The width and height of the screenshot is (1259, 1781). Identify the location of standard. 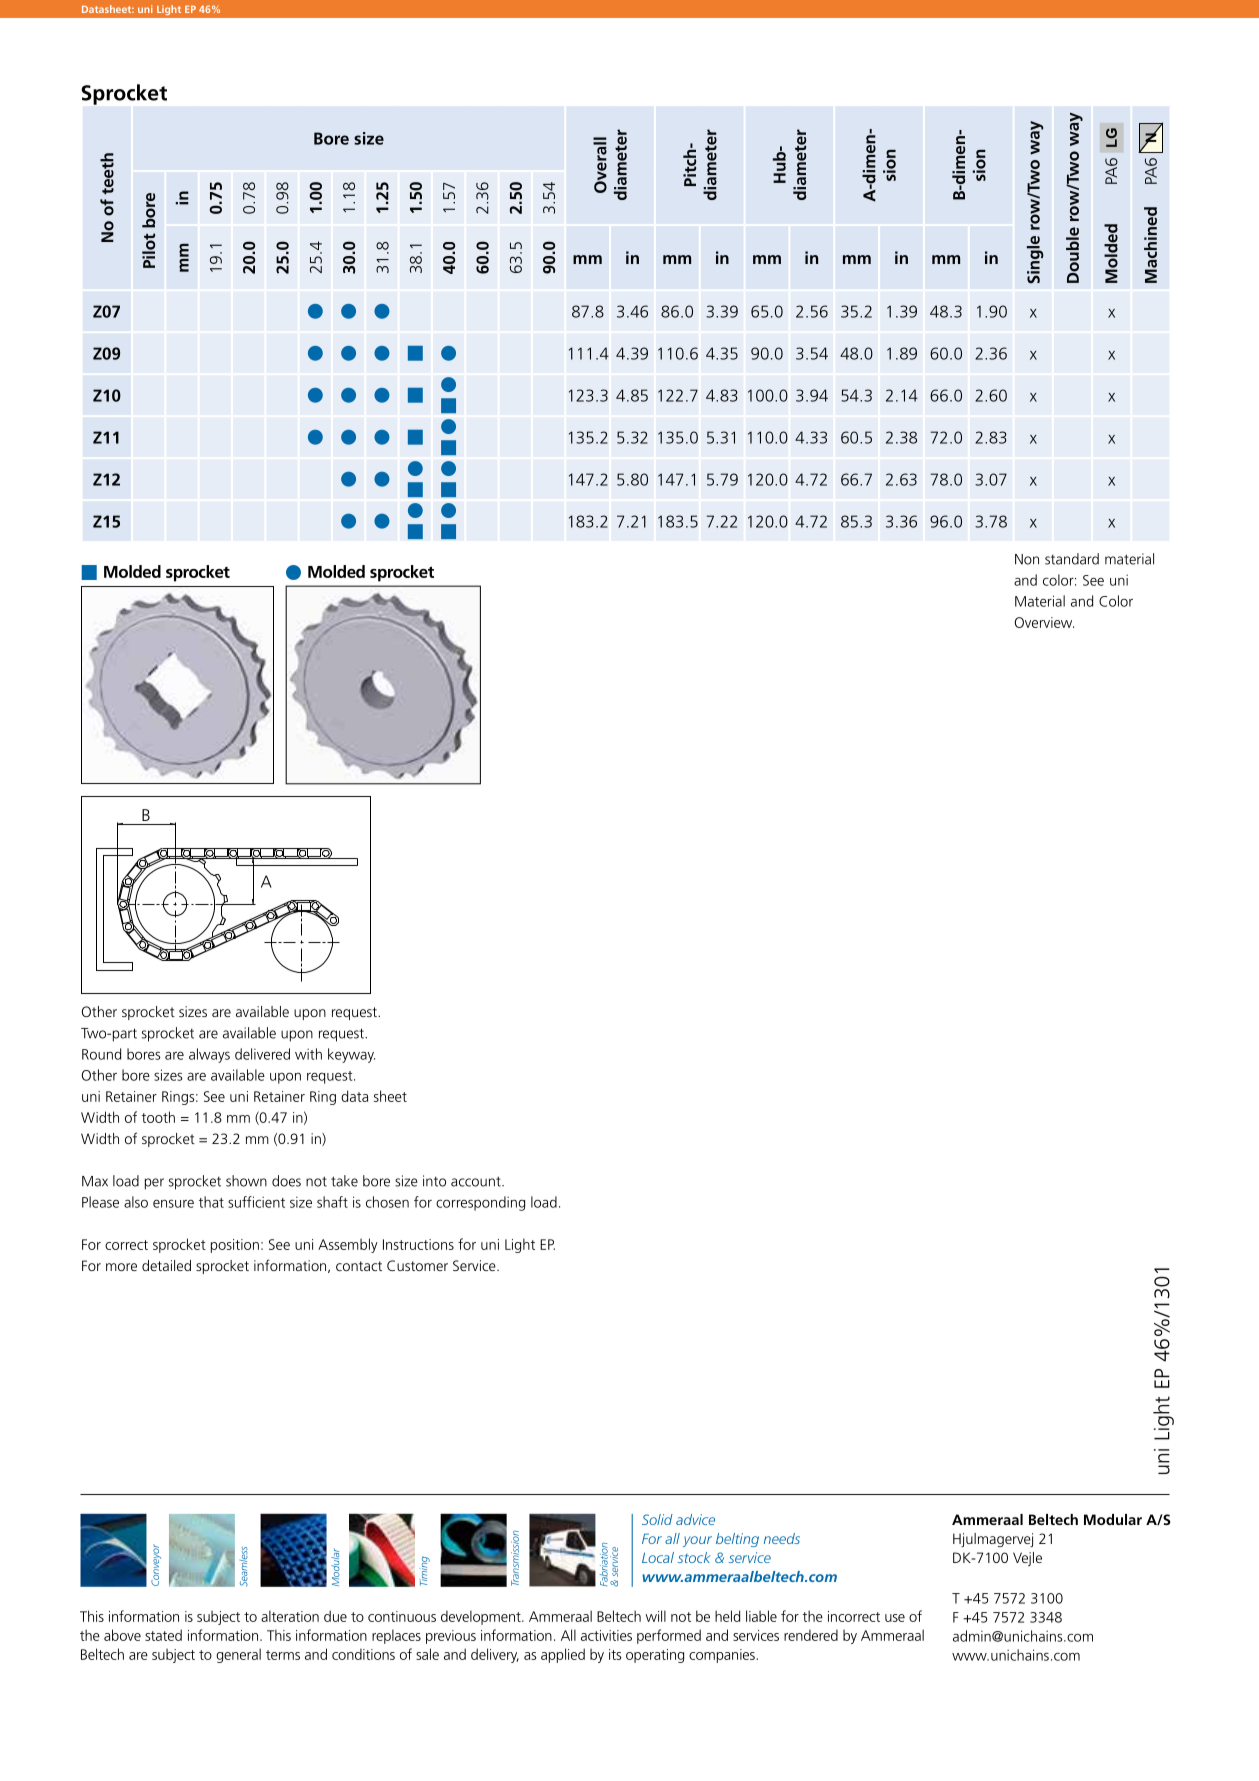
(1072, 559).
